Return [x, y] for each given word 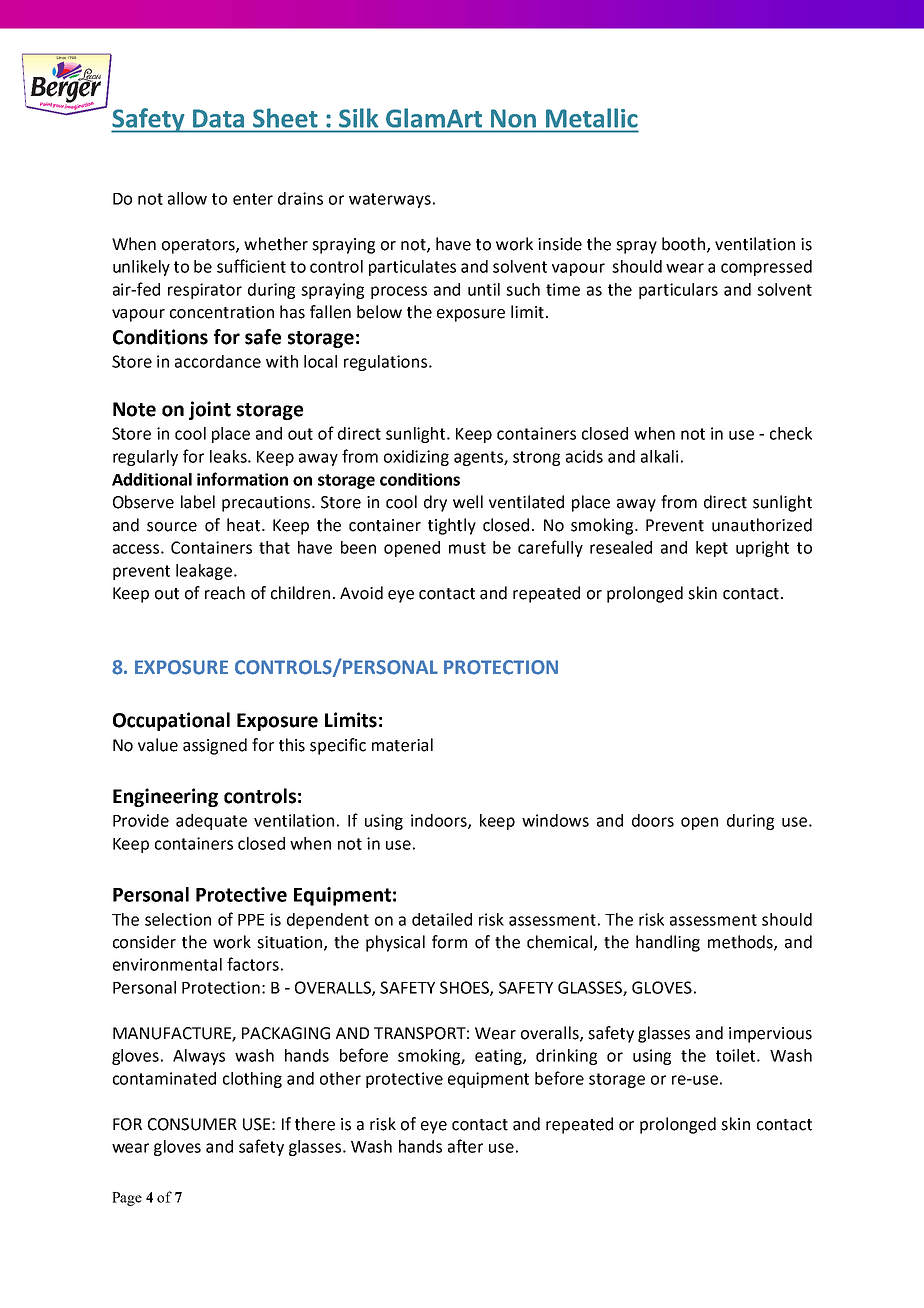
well [468, 502]
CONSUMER [192, 1124]
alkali [659, 456]
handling [668, 943]
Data [218, 118]
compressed [766, 268]
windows [555, 820]
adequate [211, 822]
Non [513, 118]
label [198, 502]
